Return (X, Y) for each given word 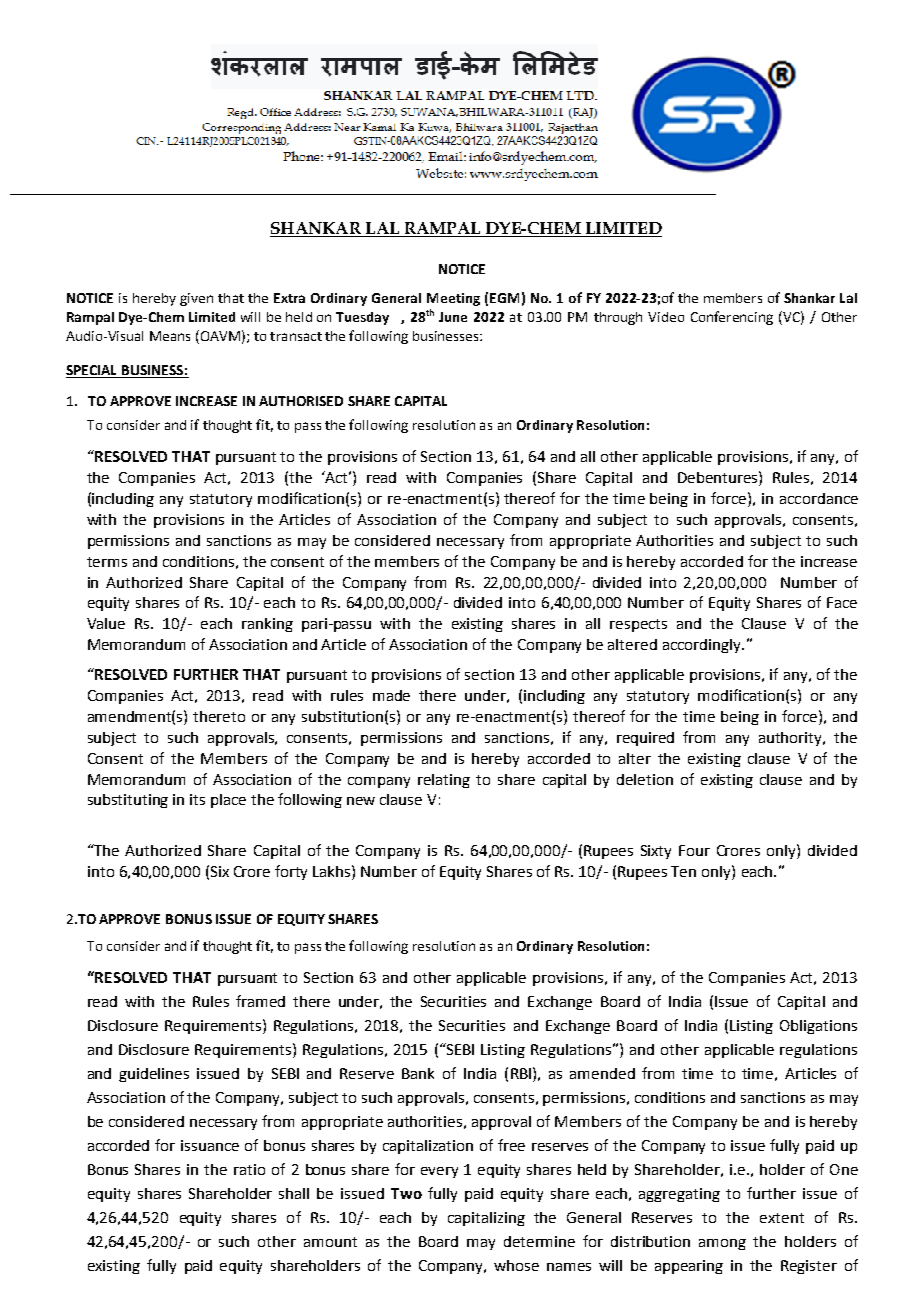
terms (107, 562)
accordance (819, 498)
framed (260, 1001)
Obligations (818, 1027)
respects (638, 625)
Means (170, 336)
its (197, 799)
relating (444, 781)
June (453, 317)
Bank (418, 1073)
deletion (645, 779)
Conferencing (732, 318)
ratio (249, 1169)
